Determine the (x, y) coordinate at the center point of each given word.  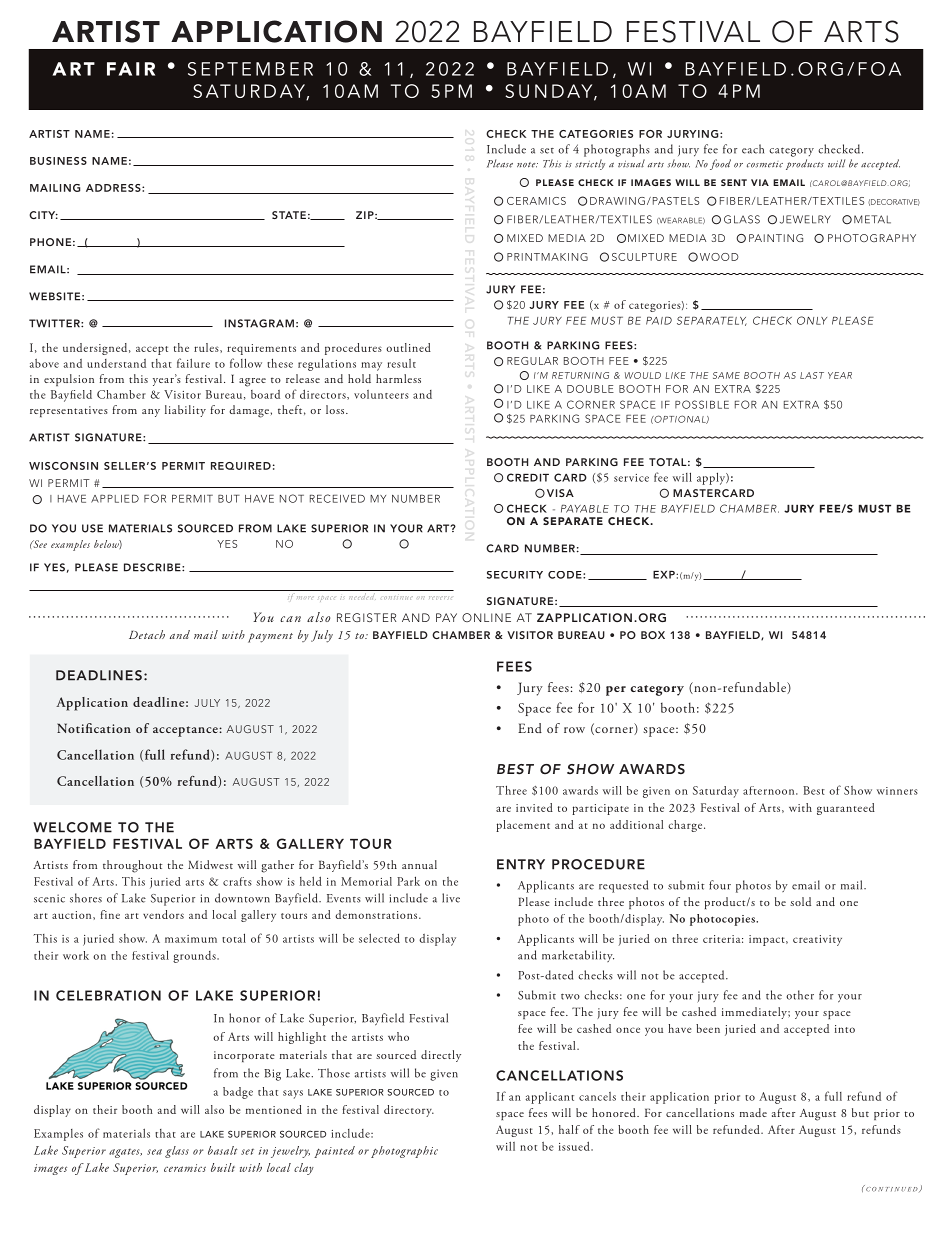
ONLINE (486, 617)
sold (800, 901)
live (451, 898)
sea (154, 1152)
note (527, 165)
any (151, 413)
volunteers (381, 394)
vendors (163, 914)
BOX (653, 635)
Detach (147, 634)
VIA (760, 182)
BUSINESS (58, 161)
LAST (812, 375)
